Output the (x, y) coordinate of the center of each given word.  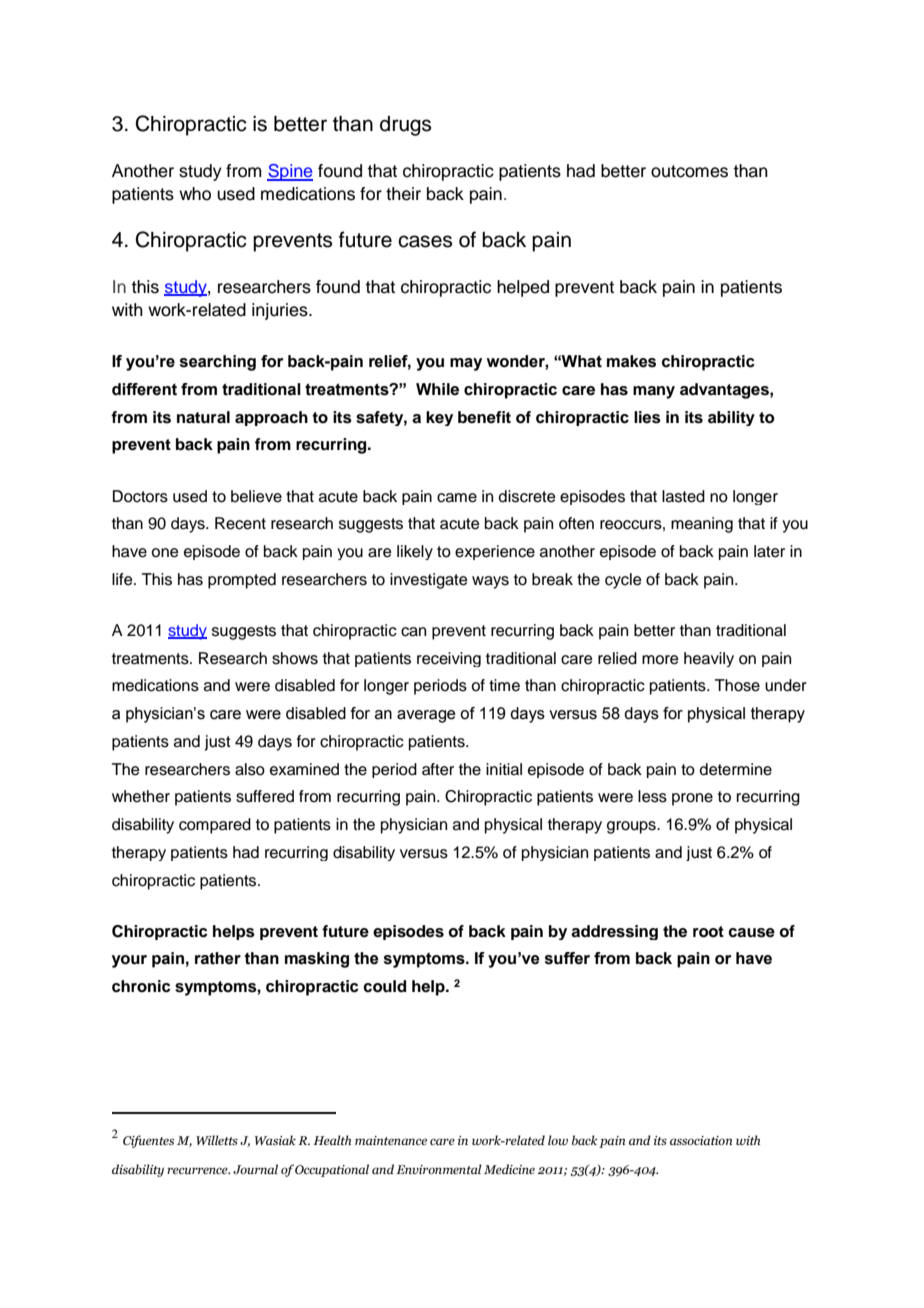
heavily (709, 659)
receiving (449, 659)
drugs (405, 126)
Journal (255, 1169)
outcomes (689, 171)
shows (295, 658)
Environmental (439, 1169)
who (195, 194)
